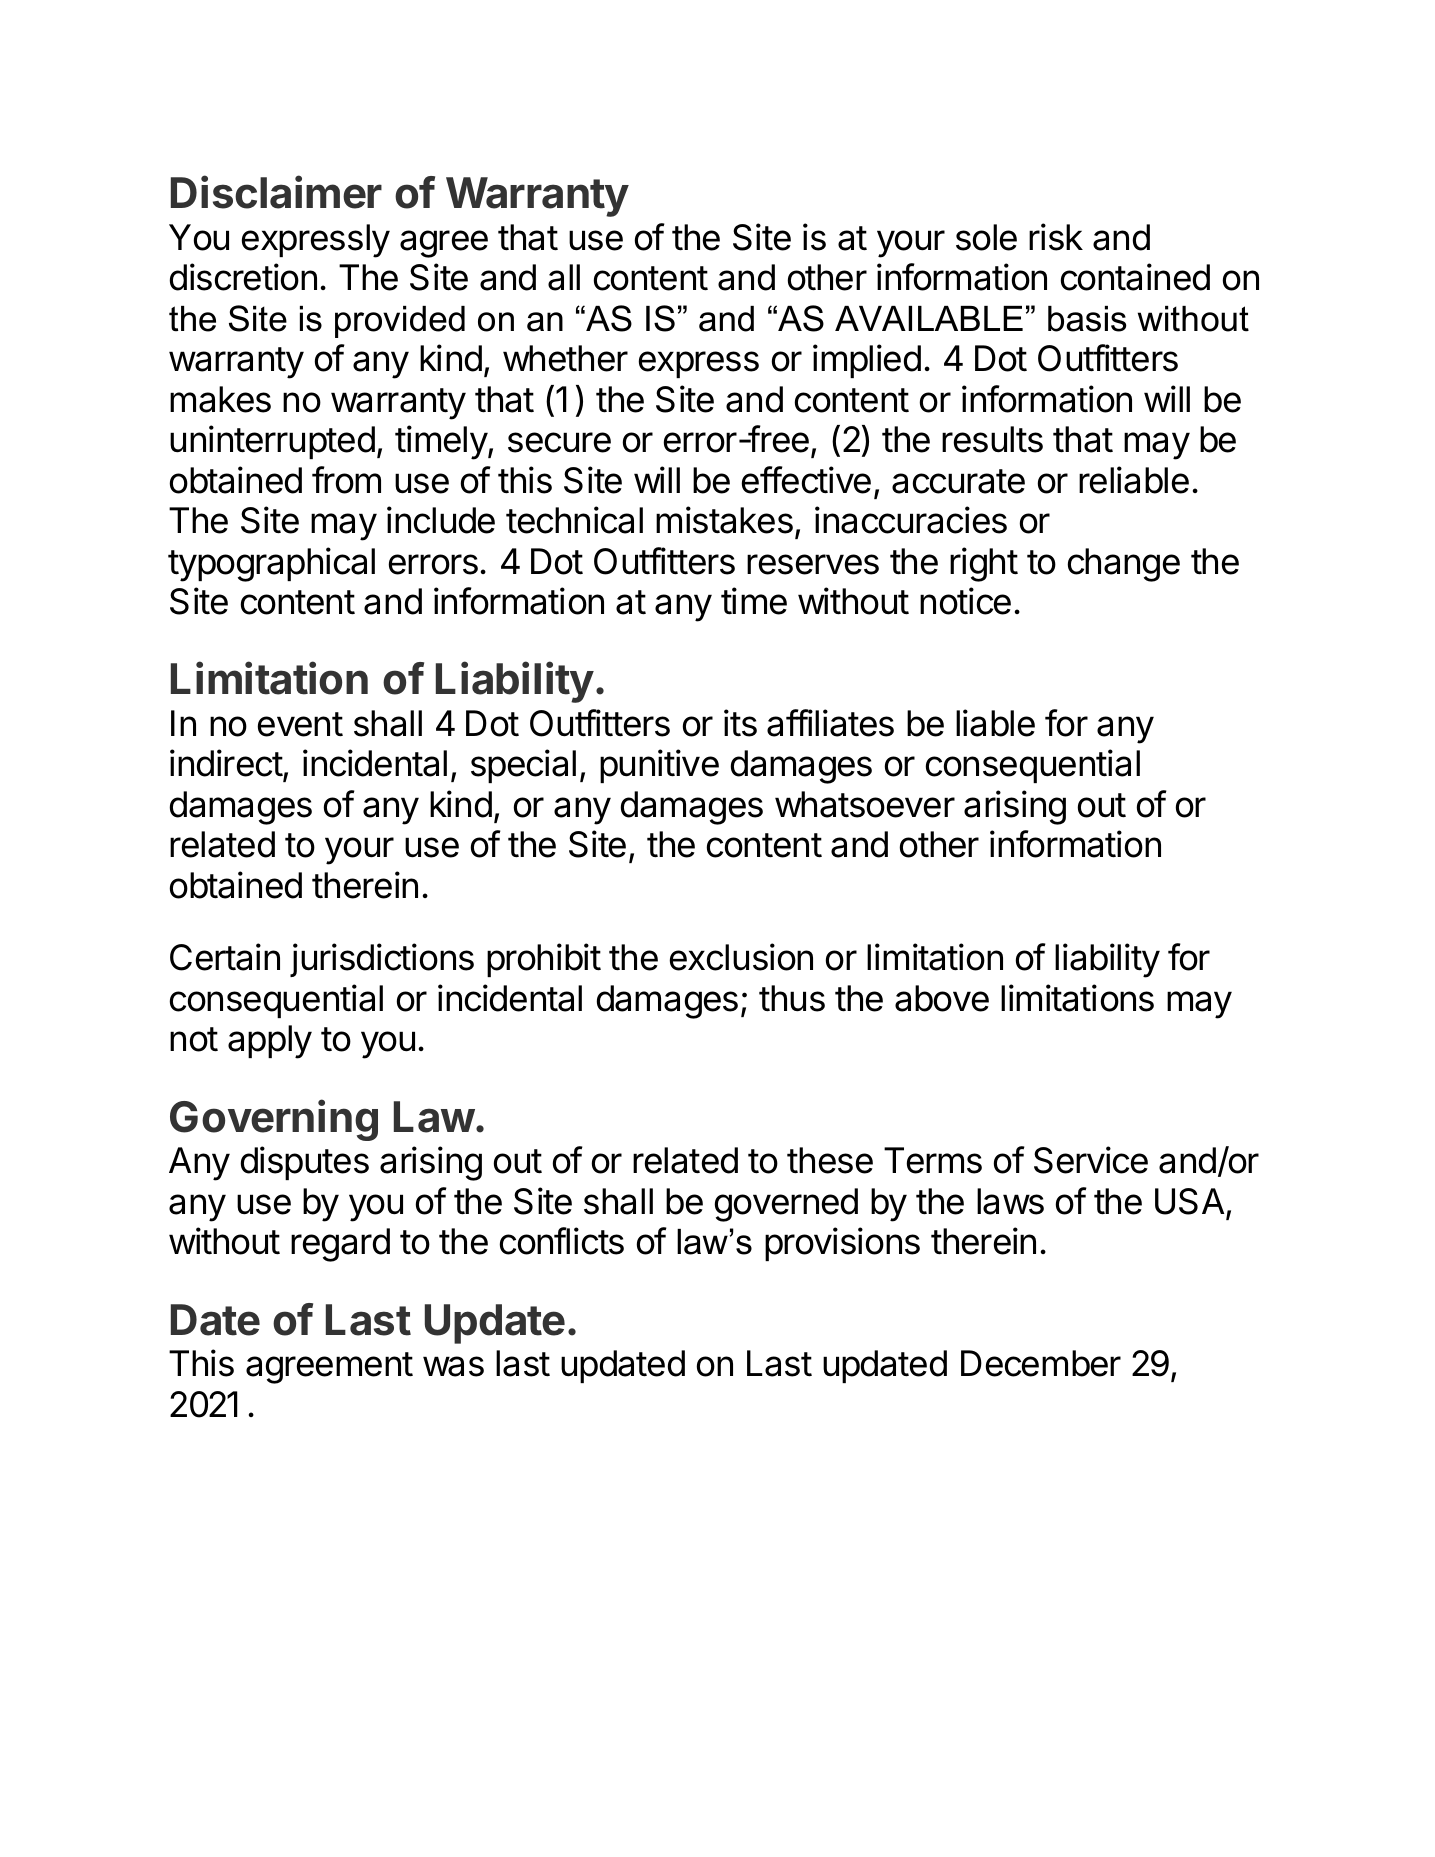 Image resolution: width=1435 pixels, height=1857 pixels. I want to click on typographical, so click(271, 564).
